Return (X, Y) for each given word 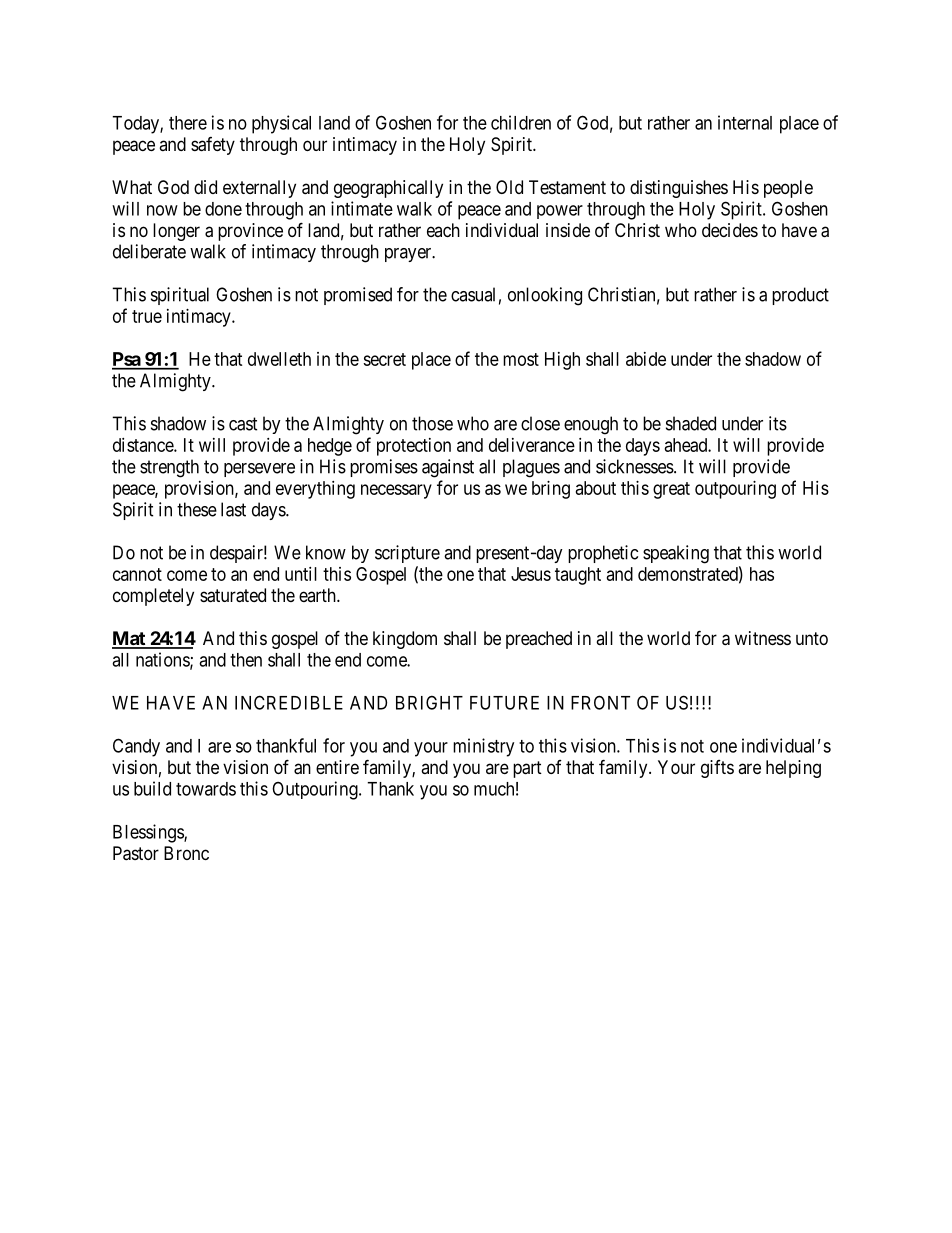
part (527, 769)
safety (213, 146)
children (521, 122)
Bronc (186, 853)
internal (745, 122)
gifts (717, 769)
